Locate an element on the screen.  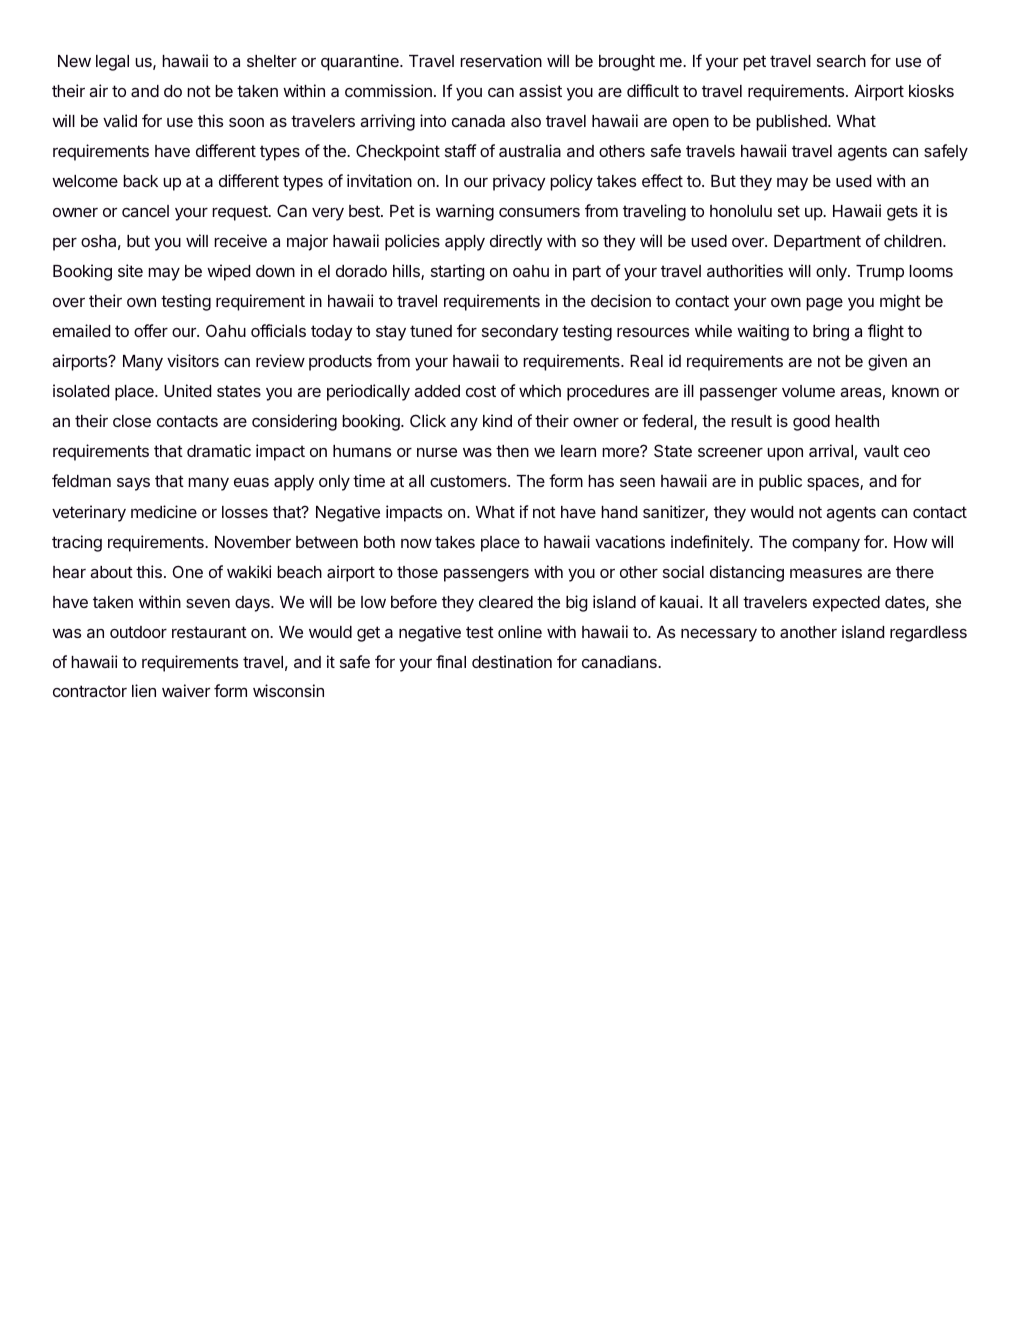
waiver is located at coordinates (186, 690).
